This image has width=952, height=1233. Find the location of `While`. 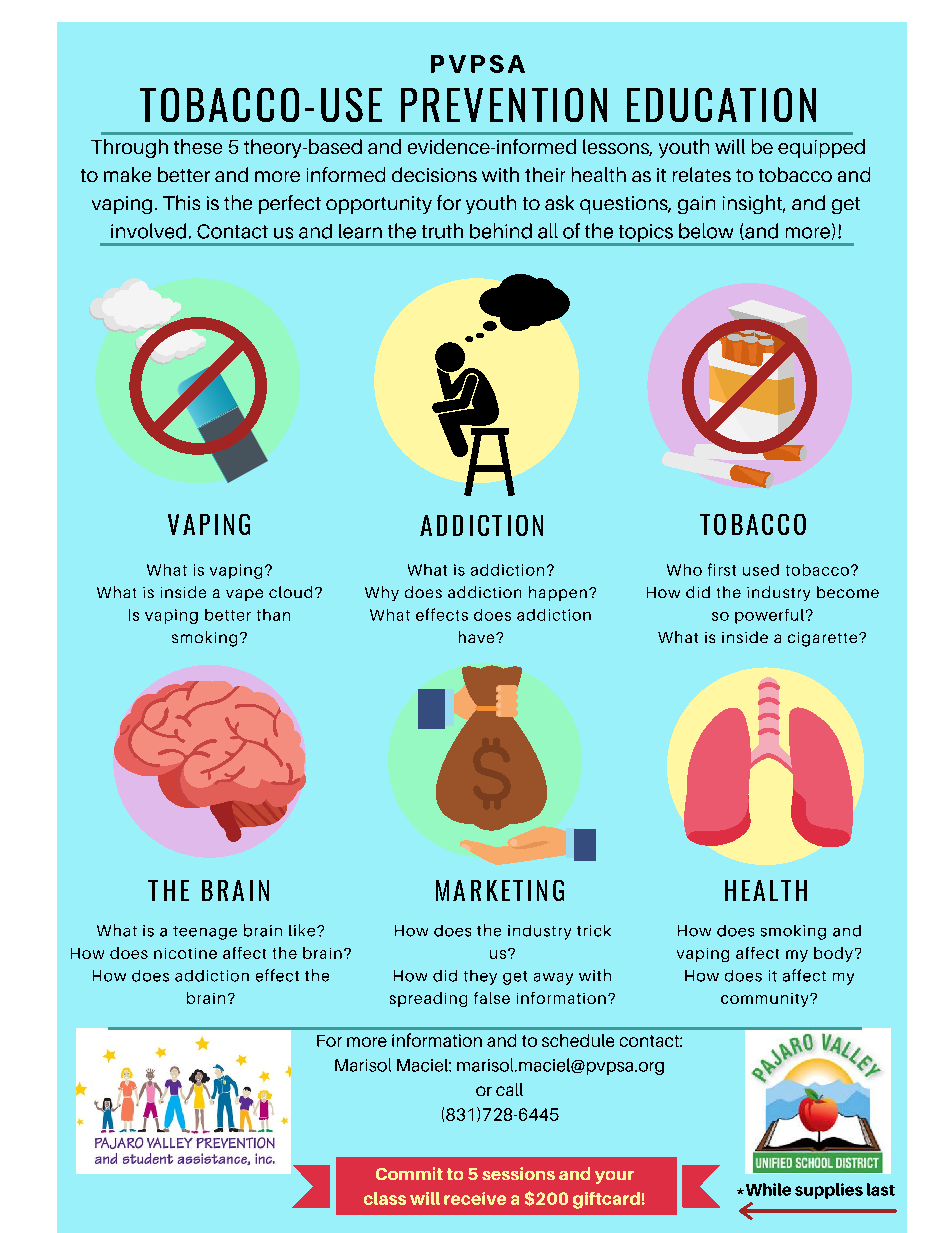

While is located at coordinates (767, 1189).
